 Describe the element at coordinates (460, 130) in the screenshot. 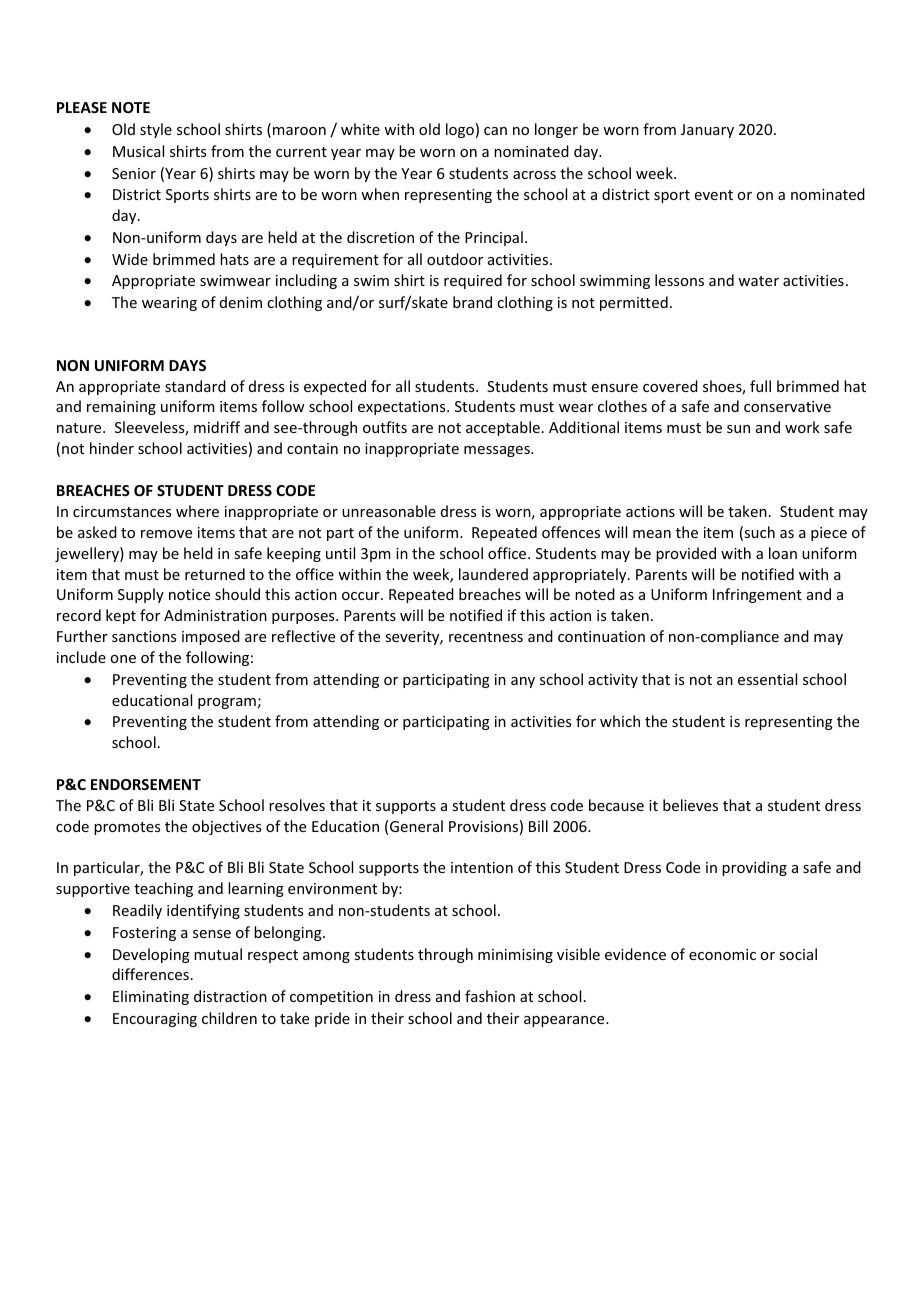

I see `logo` at that location.
